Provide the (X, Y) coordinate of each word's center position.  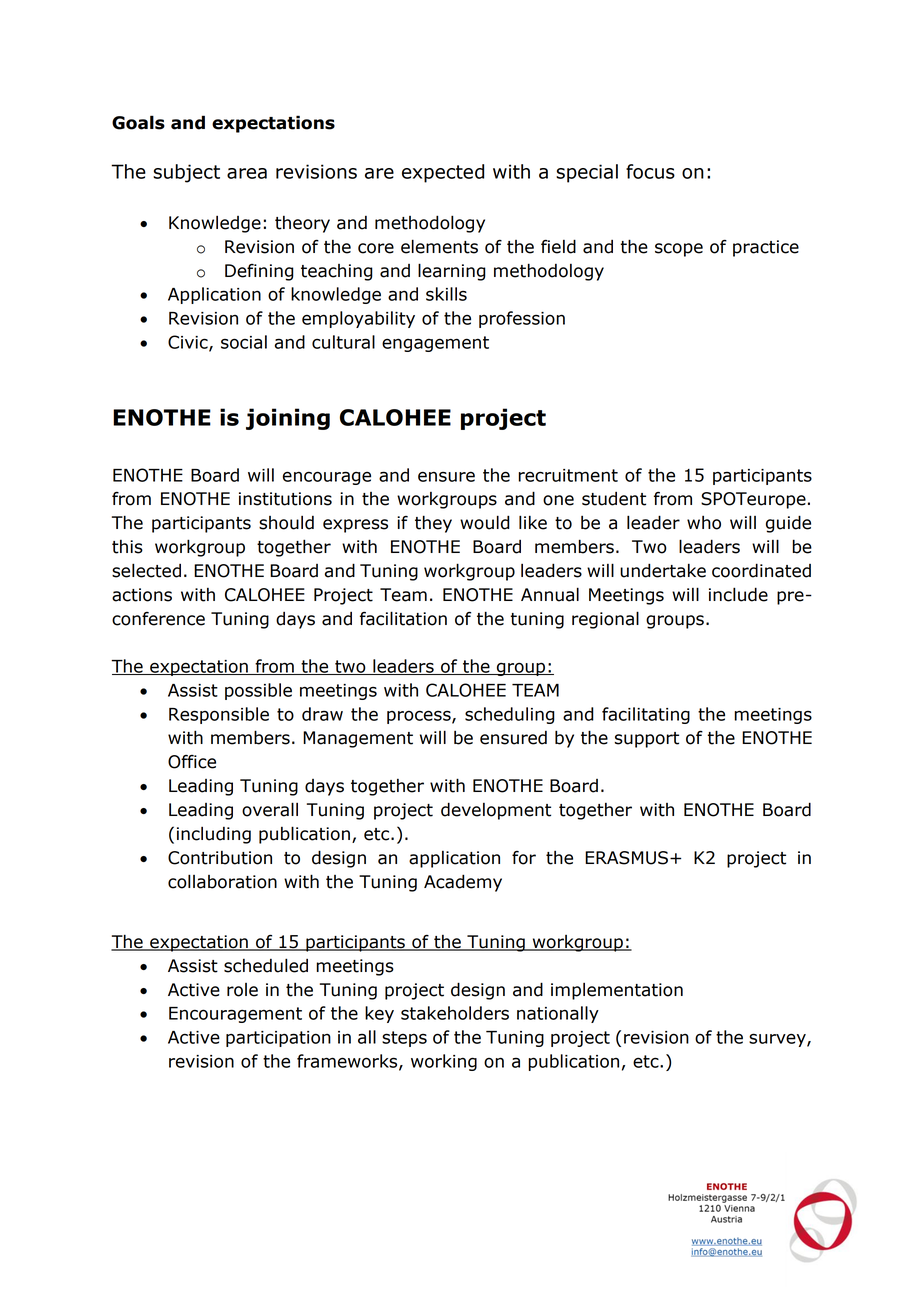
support (647, 740)
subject (186, 173)
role (242, 990)
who (704, 523)
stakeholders (455, 1013)
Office (192, 762)
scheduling (510, 715)
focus (650, 171)
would (485, 522)
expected (443, 173)
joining (288, 419)
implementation (617, 991)
